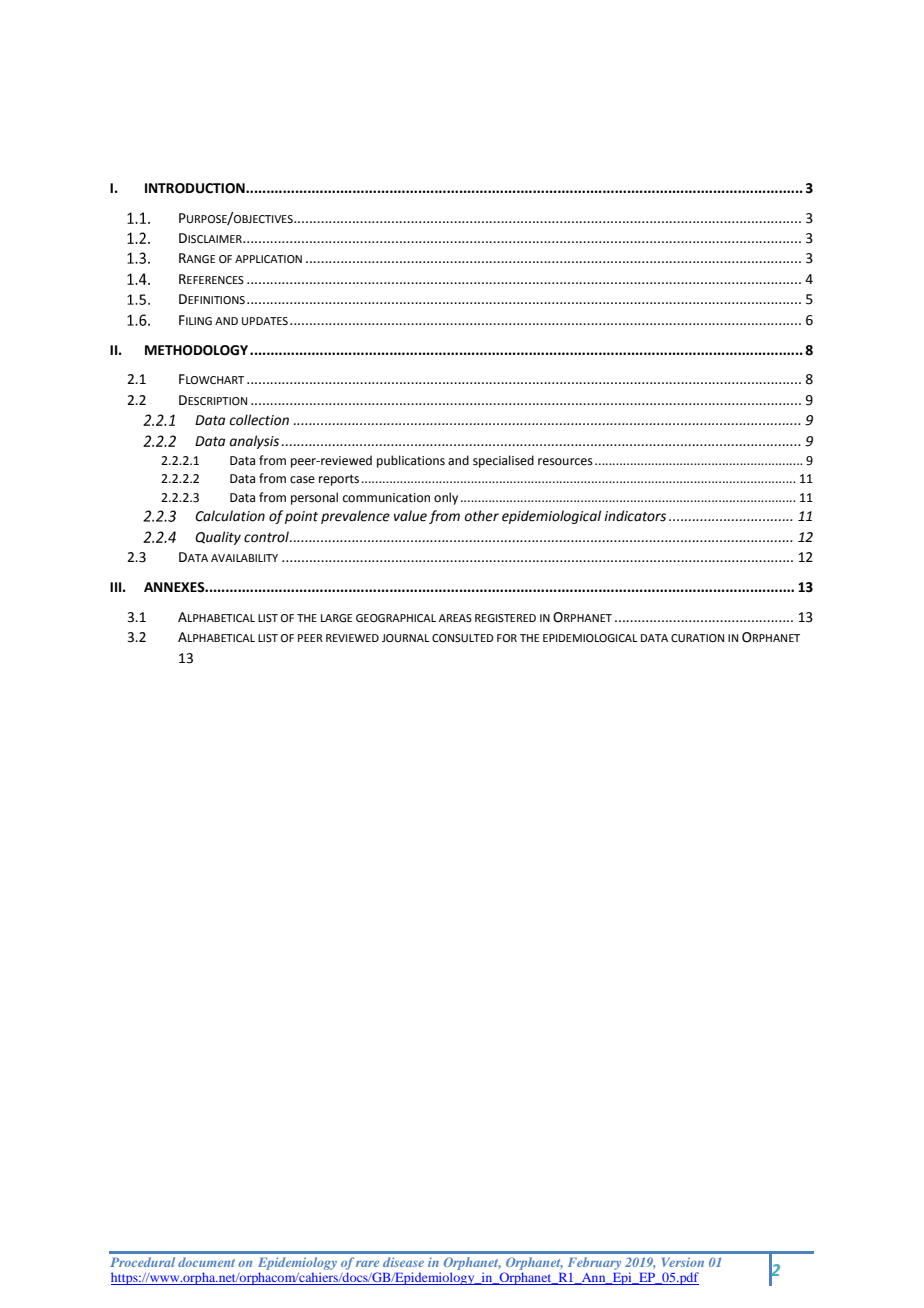 The height and width of the screenshot is (1308, 924). What do you see at coordinates (697, 638) in the screenshot?
I see `CURATION` at bounding box center [697, 638].
